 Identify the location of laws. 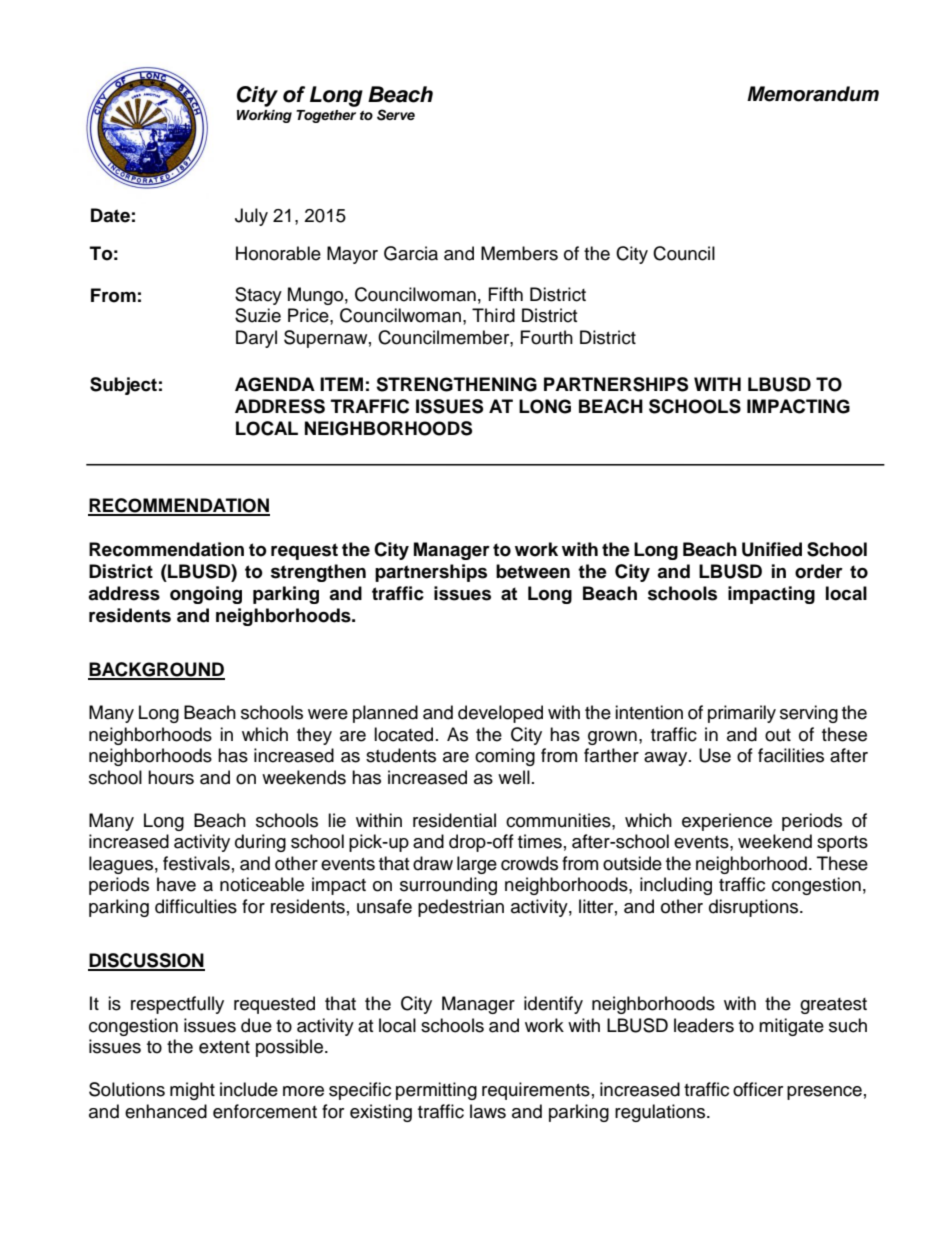
(488, 1111).
